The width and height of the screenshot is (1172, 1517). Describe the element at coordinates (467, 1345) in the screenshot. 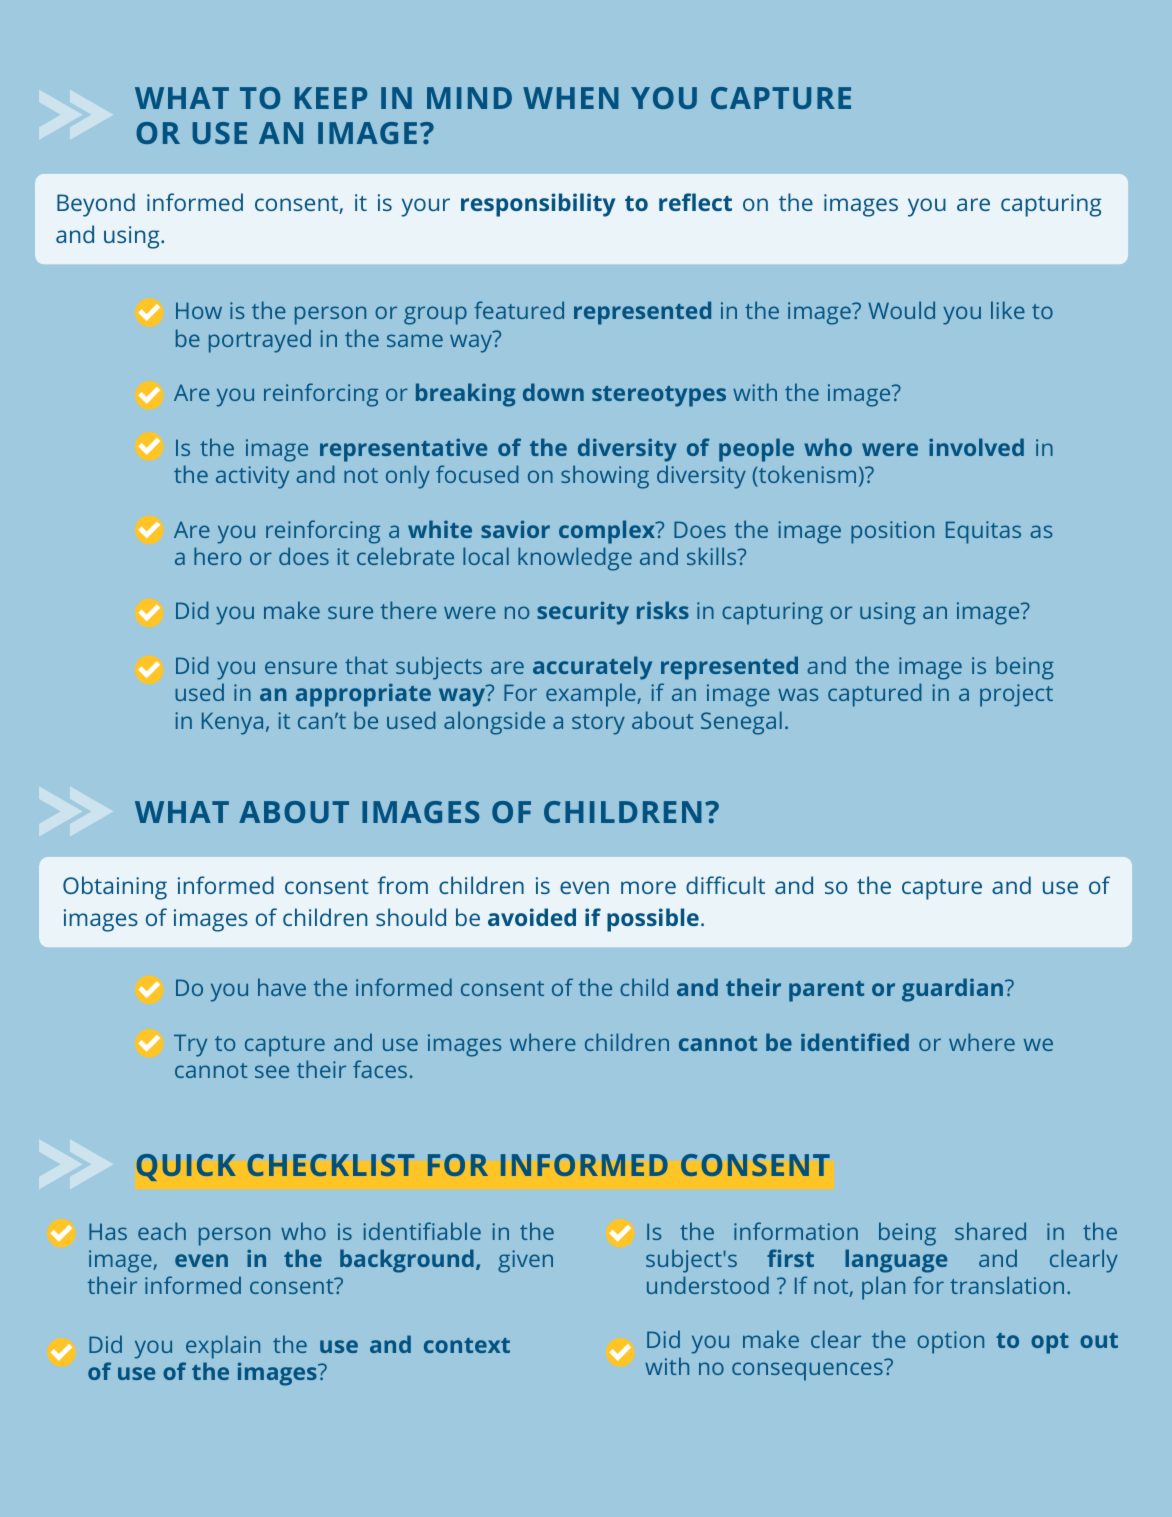

I see `context` at that location.
